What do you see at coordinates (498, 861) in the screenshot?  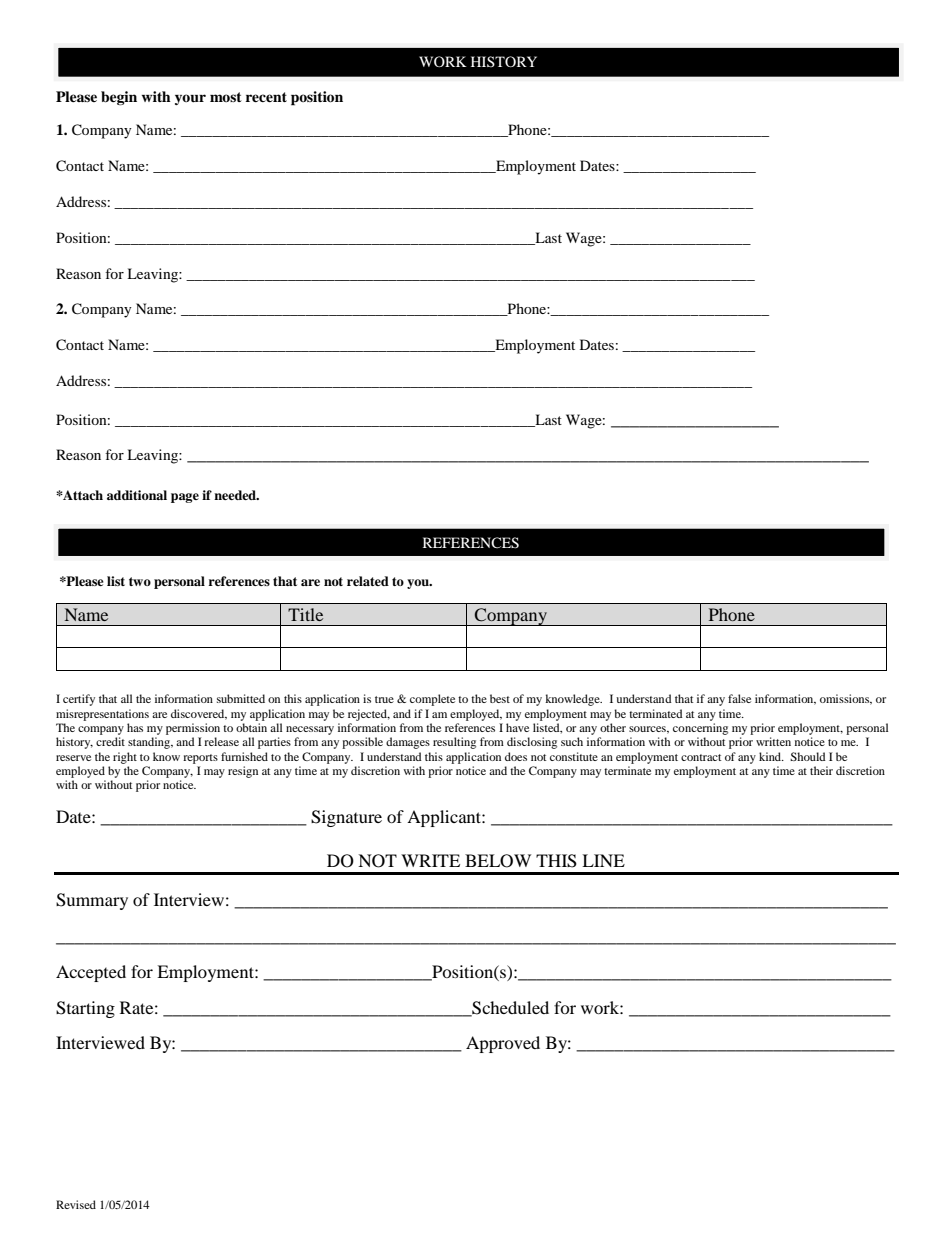 I see `BELOW` at bounding box center [498, 861].
